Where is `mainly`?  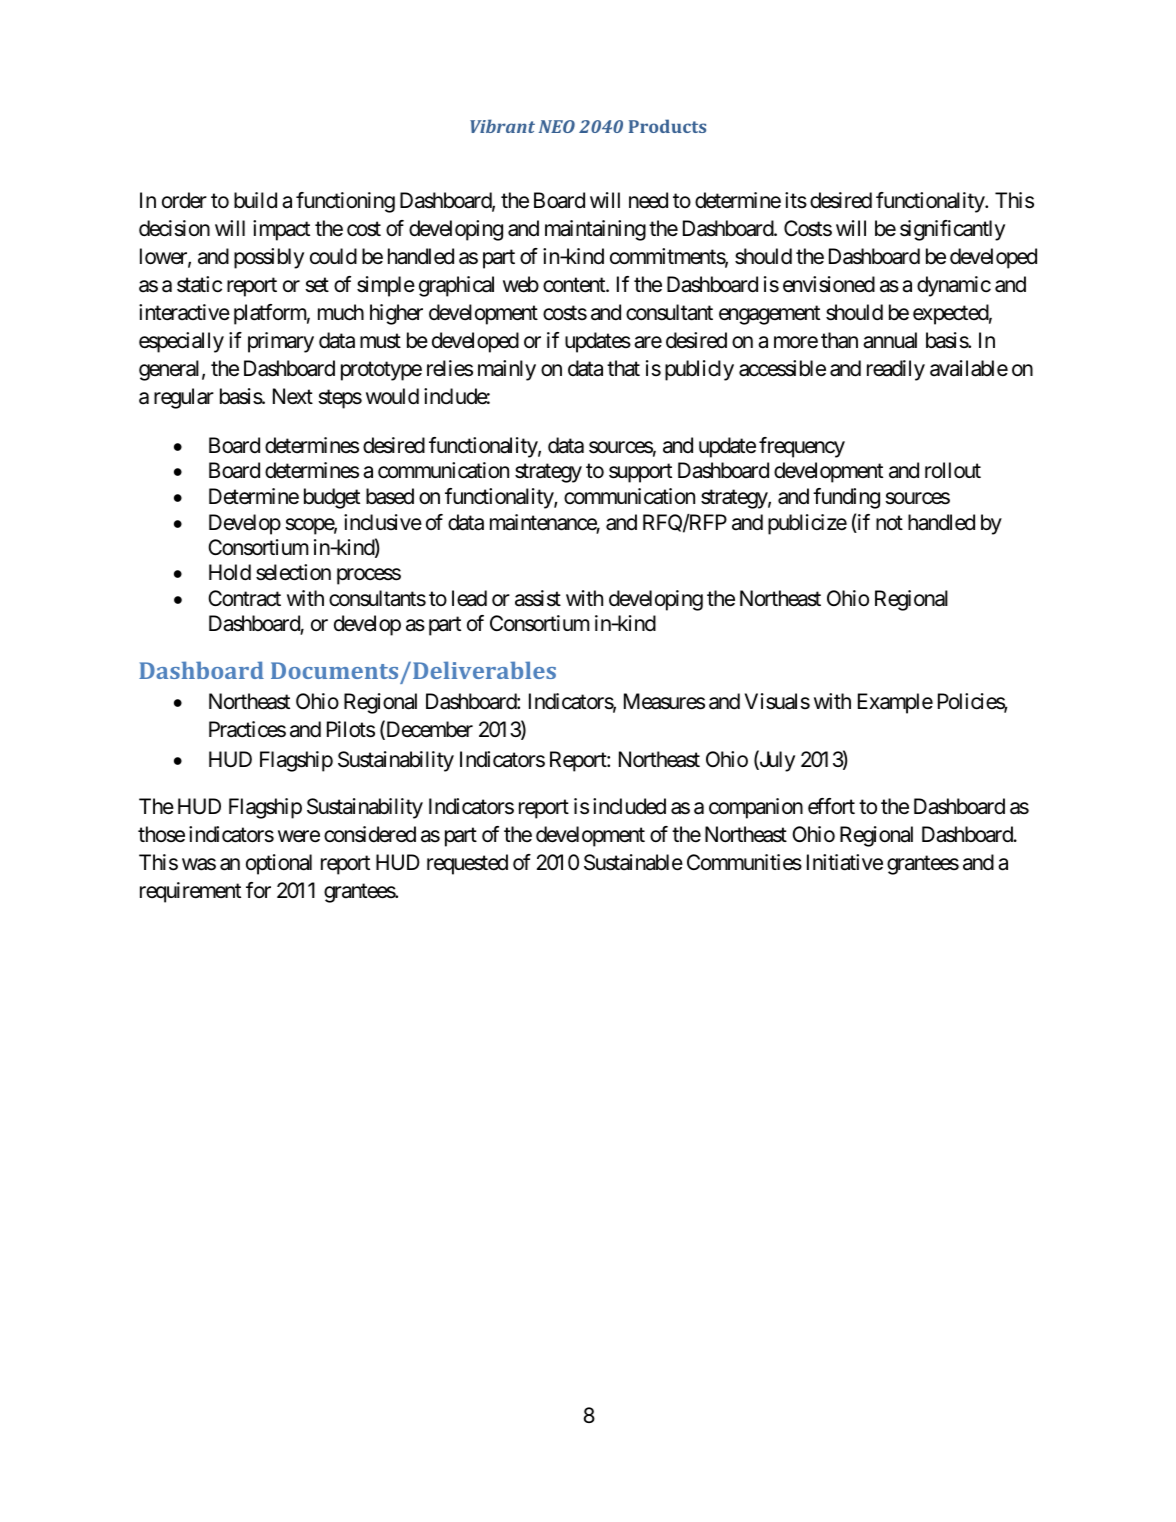 mainly is located at coordinates (507, 370).
